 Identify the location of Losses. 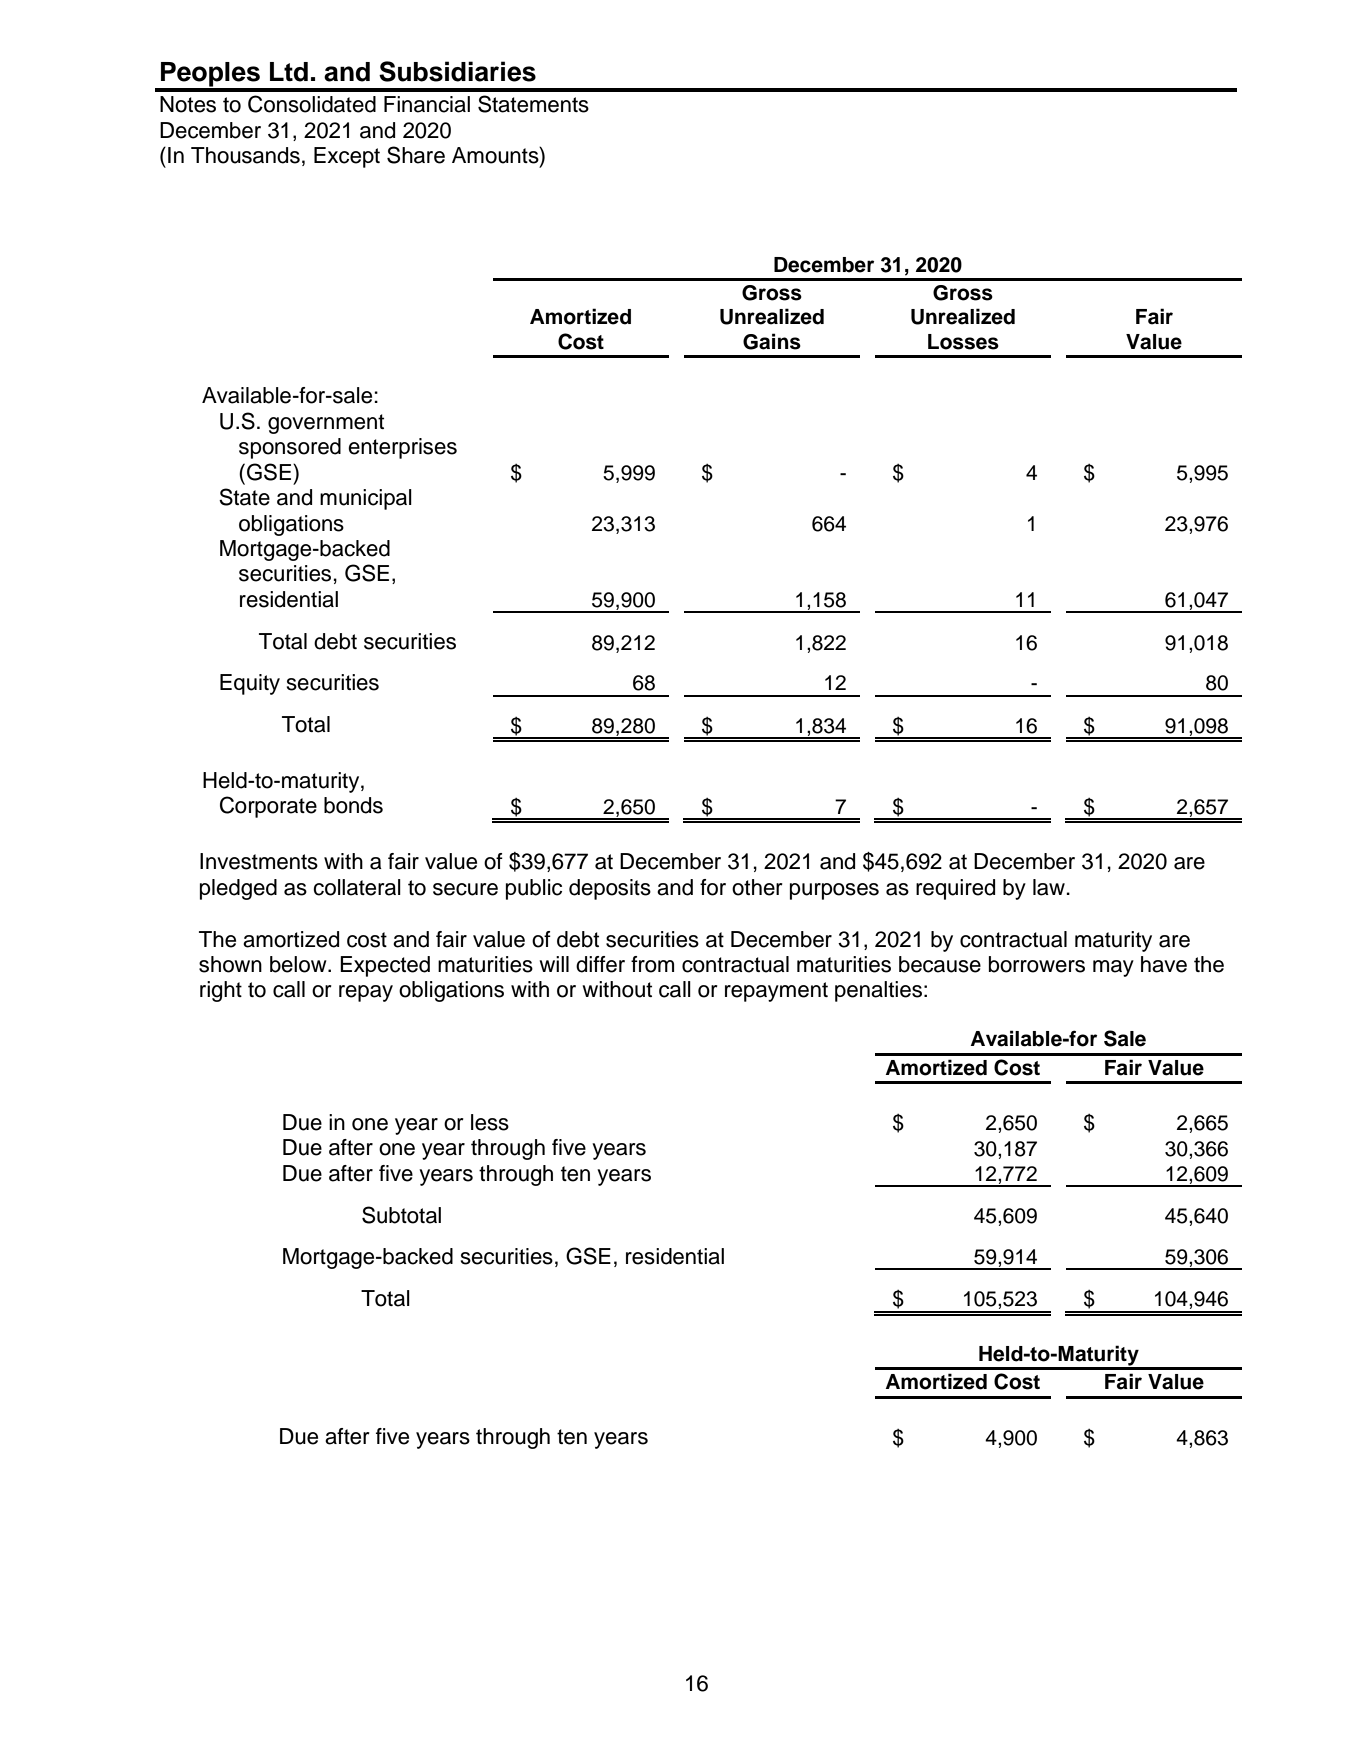
(963, 342).
